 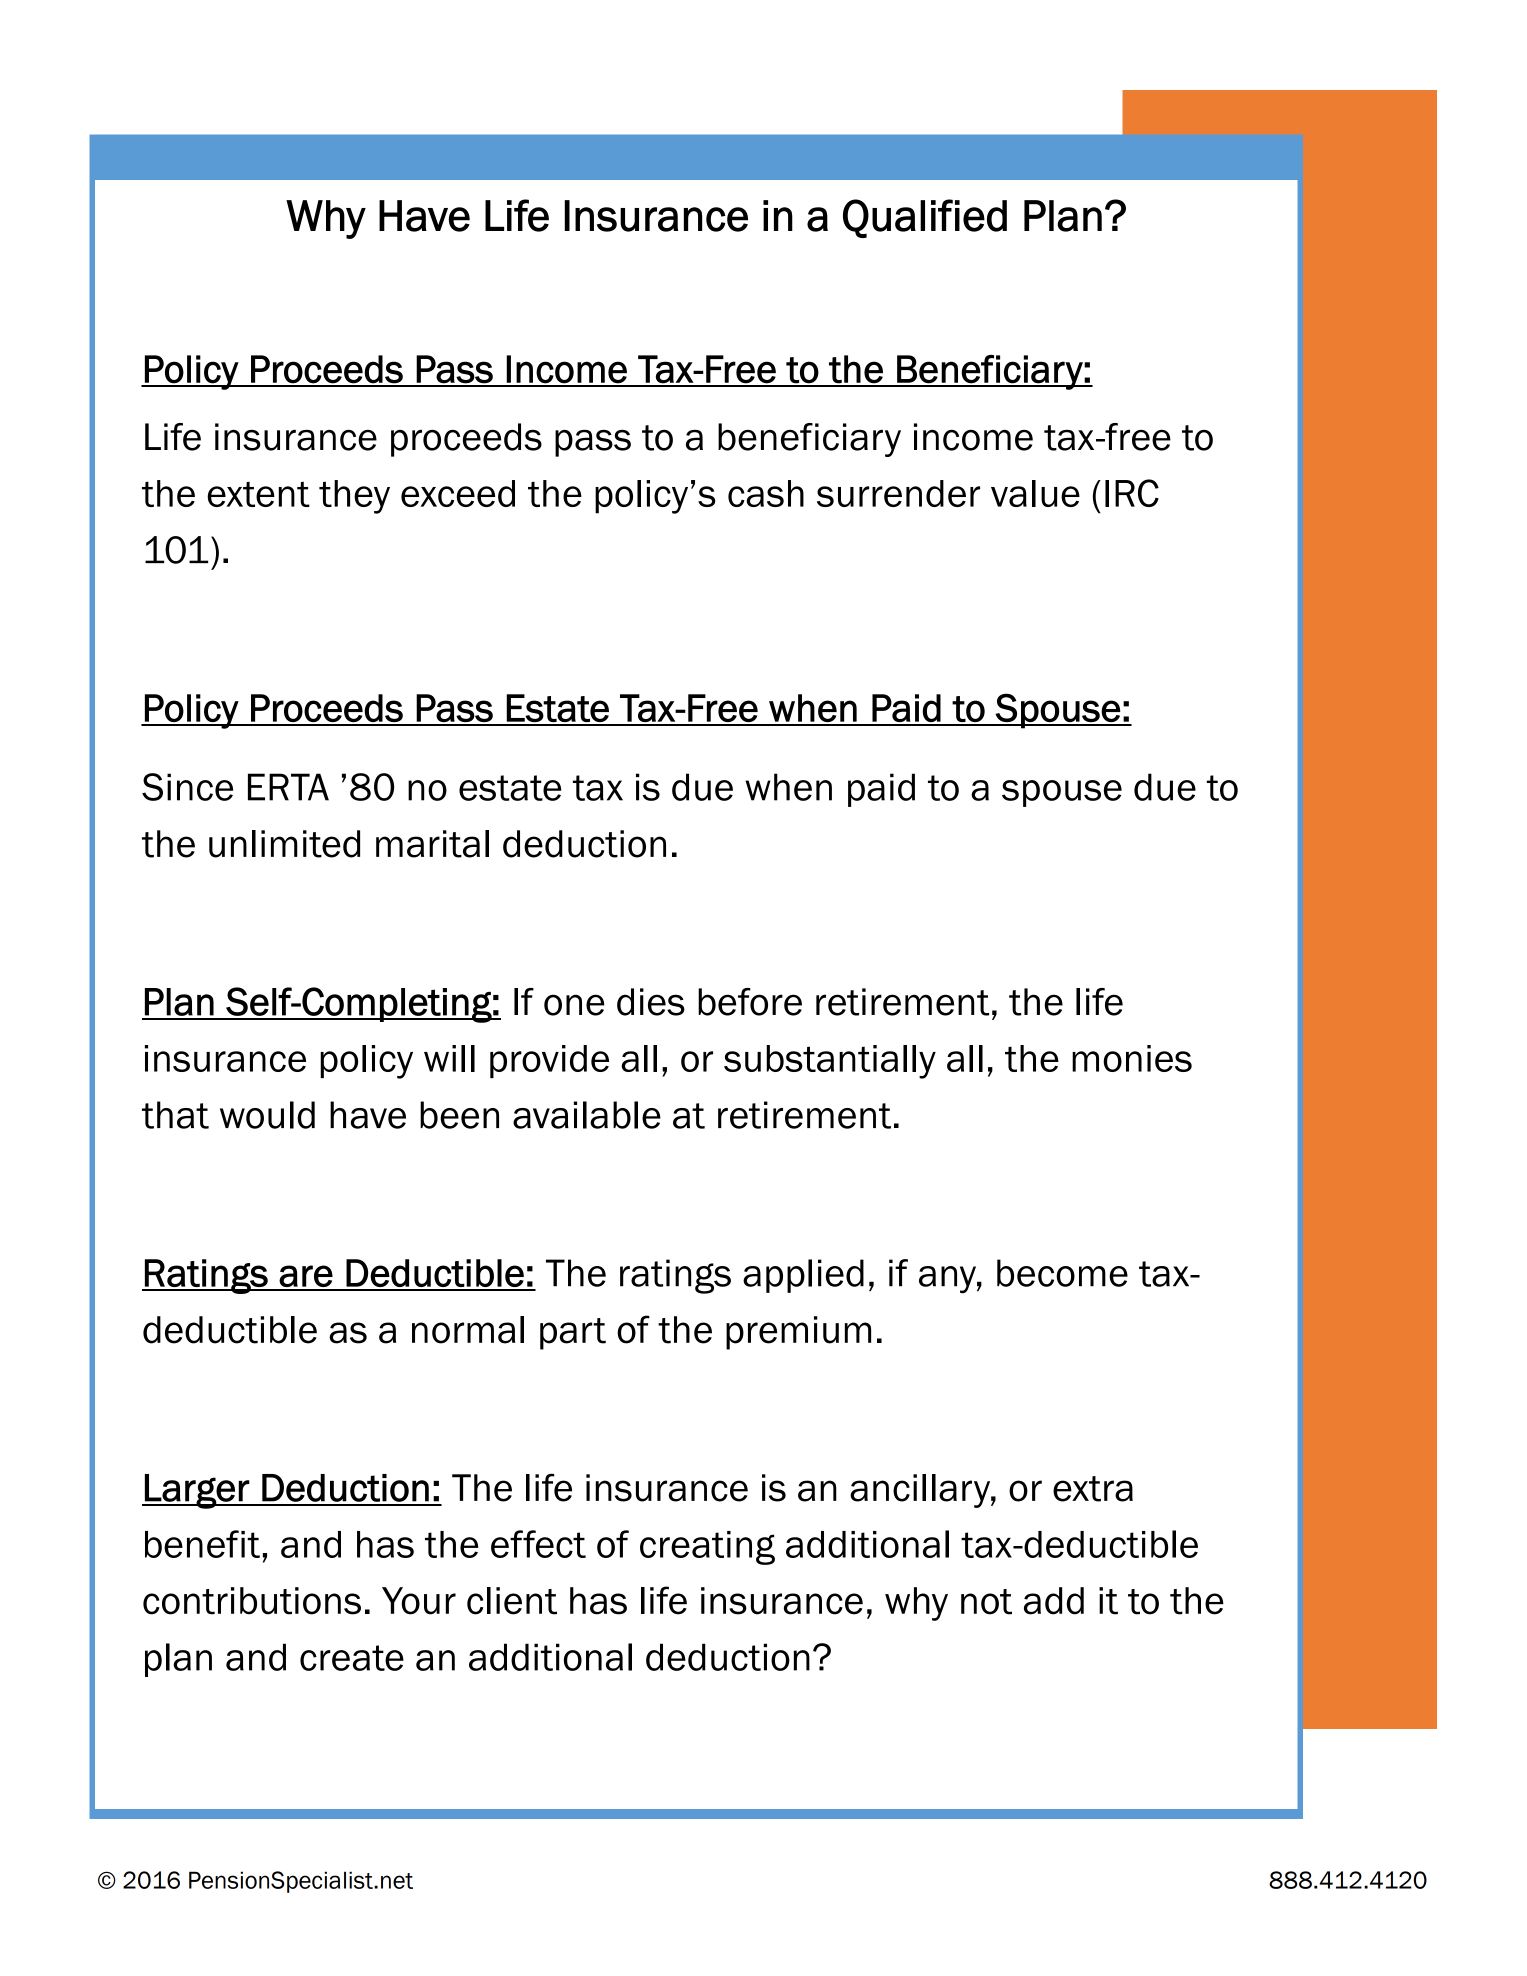 What do you see at coordinates (587, 1115) in the screenshot?
I see `available` at bounding box center [587, 1115].
